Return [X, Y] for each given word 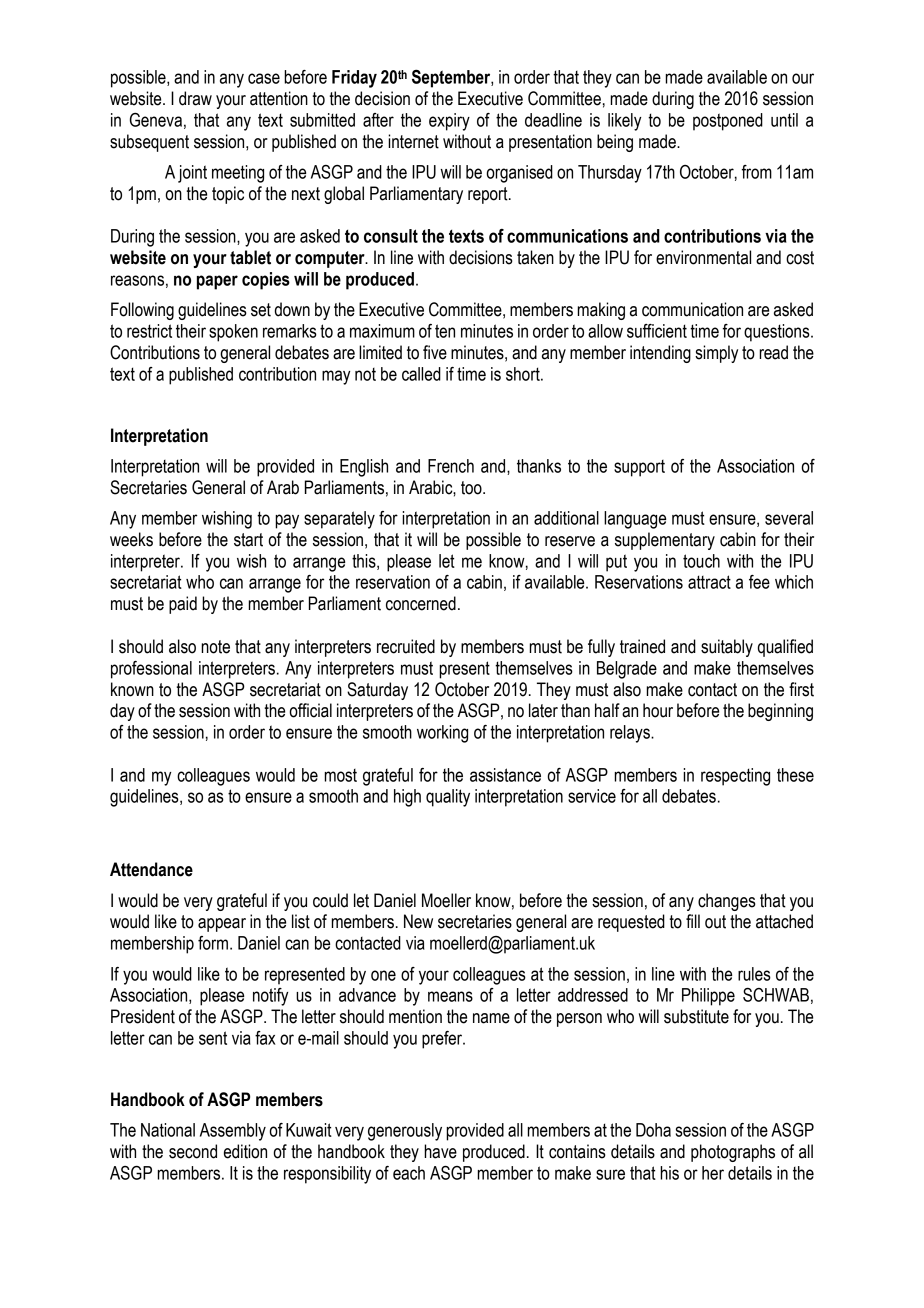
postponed [728, 122]
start [248, 540]
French [451, 466]
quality [448, 798]
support [639, 468]
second [193, 1151]
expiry [449, 122]
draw [195, 98]
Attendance [151, 869]
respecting [735, 777]
